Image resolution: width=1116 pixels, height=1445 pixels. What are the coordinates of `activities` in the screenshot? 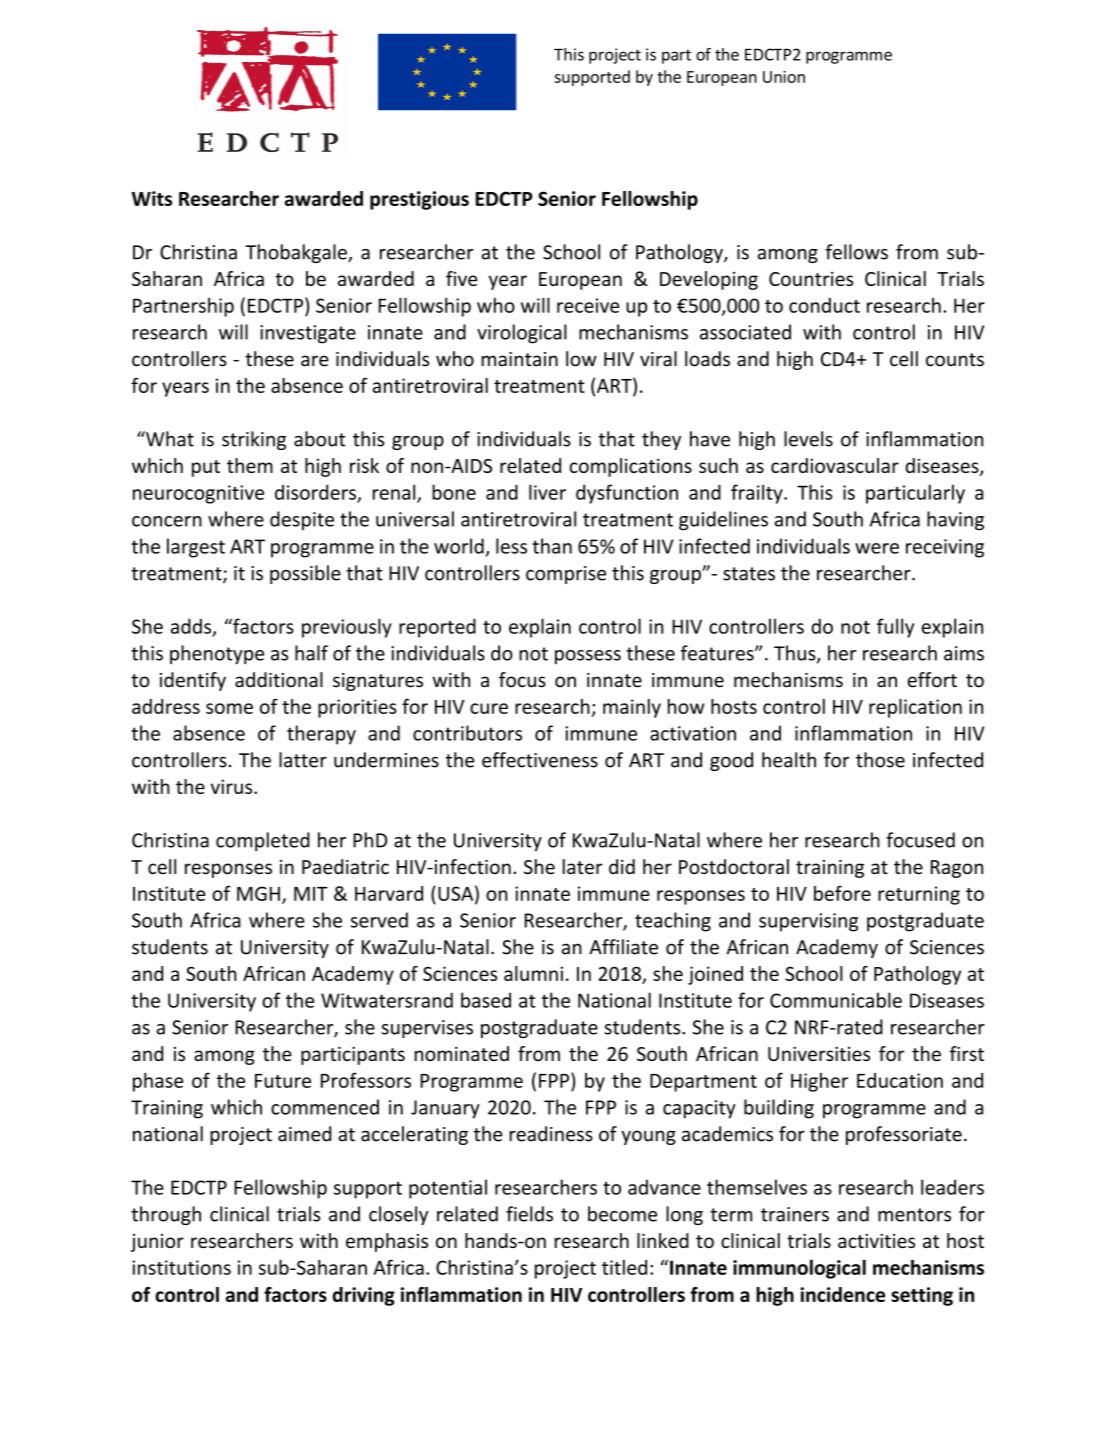 It's located at (876, 1240).
